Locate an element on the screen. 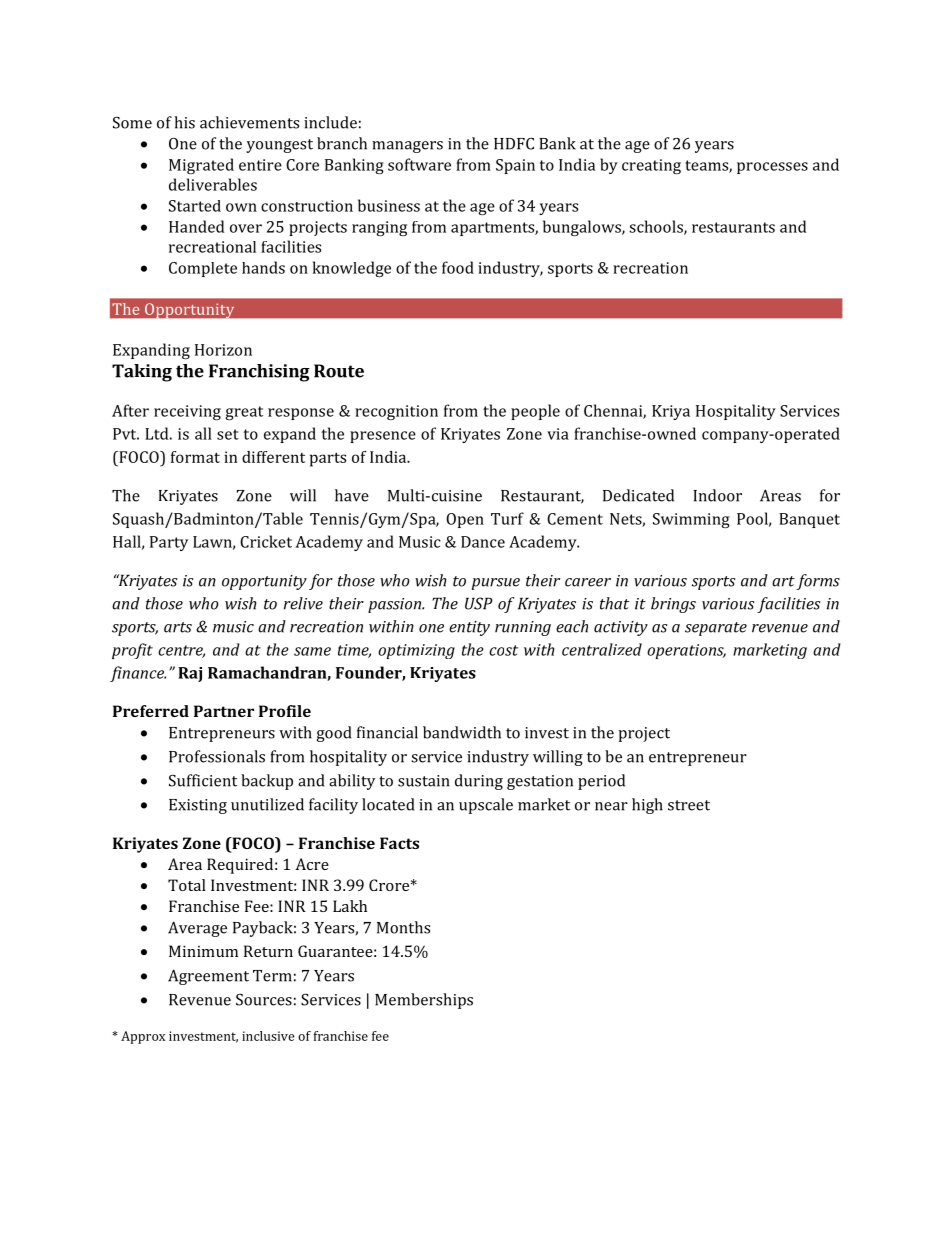 The width and height of the screenshot is (952, 1233). street is located at coordinates (689, 805).
